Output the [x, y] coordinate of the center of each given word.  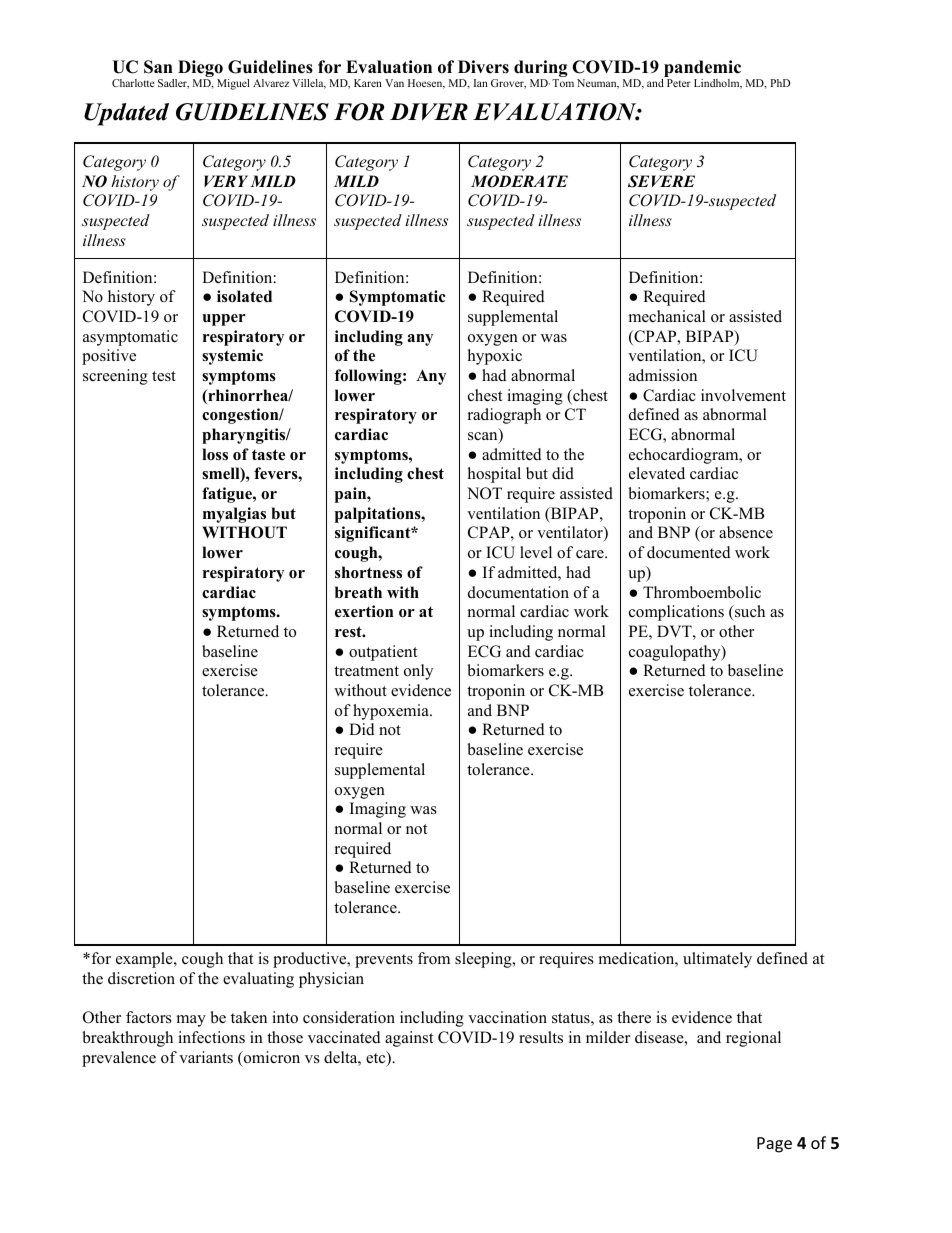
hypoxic [495, 357]
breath [358, 592]
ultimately [717, 960]
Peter [679, 83]
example [145, 960]
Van [394, 83]
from [434, 958]
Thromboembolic [702, 592]
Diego [200, 70]
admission [663, 375]
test [164, 376]
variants [206, 1057]
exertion [364, 611]
